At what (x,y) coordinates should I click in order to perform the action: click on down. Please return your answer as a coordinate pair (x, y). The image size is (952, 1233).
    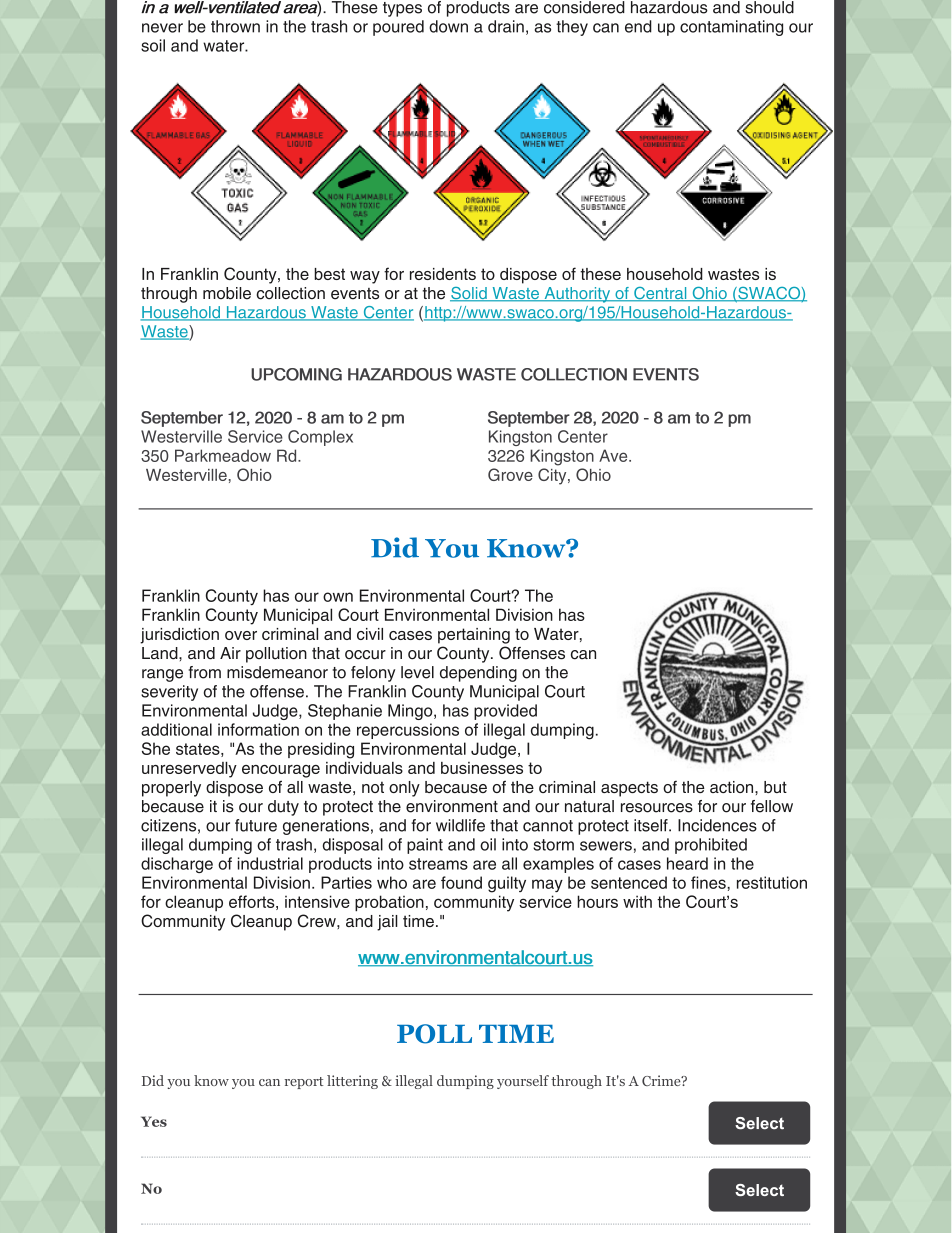
    Looking at the image, I should click on (448, 26).
